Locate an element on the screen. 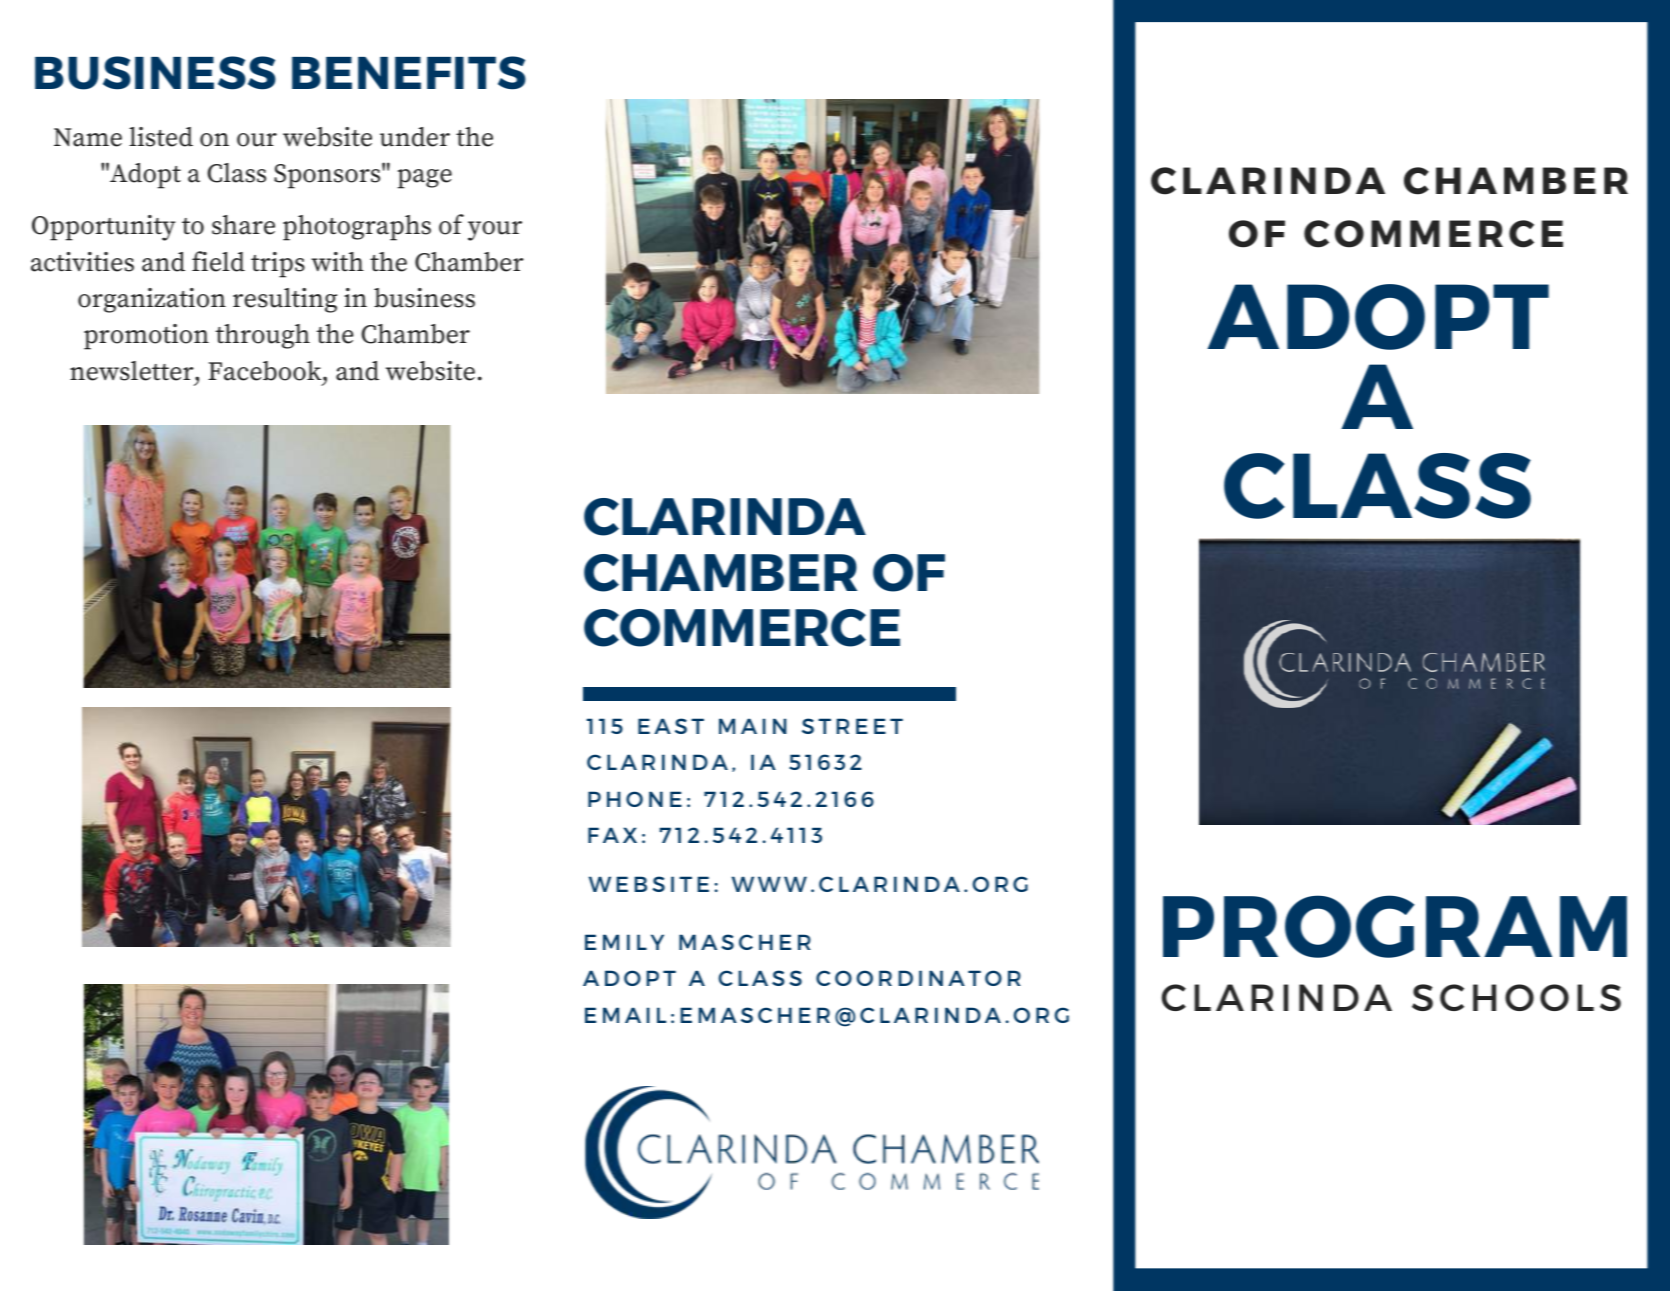 The width and height of the screenshot is (1670, 1291). through is located at coordinates (262, 336).
